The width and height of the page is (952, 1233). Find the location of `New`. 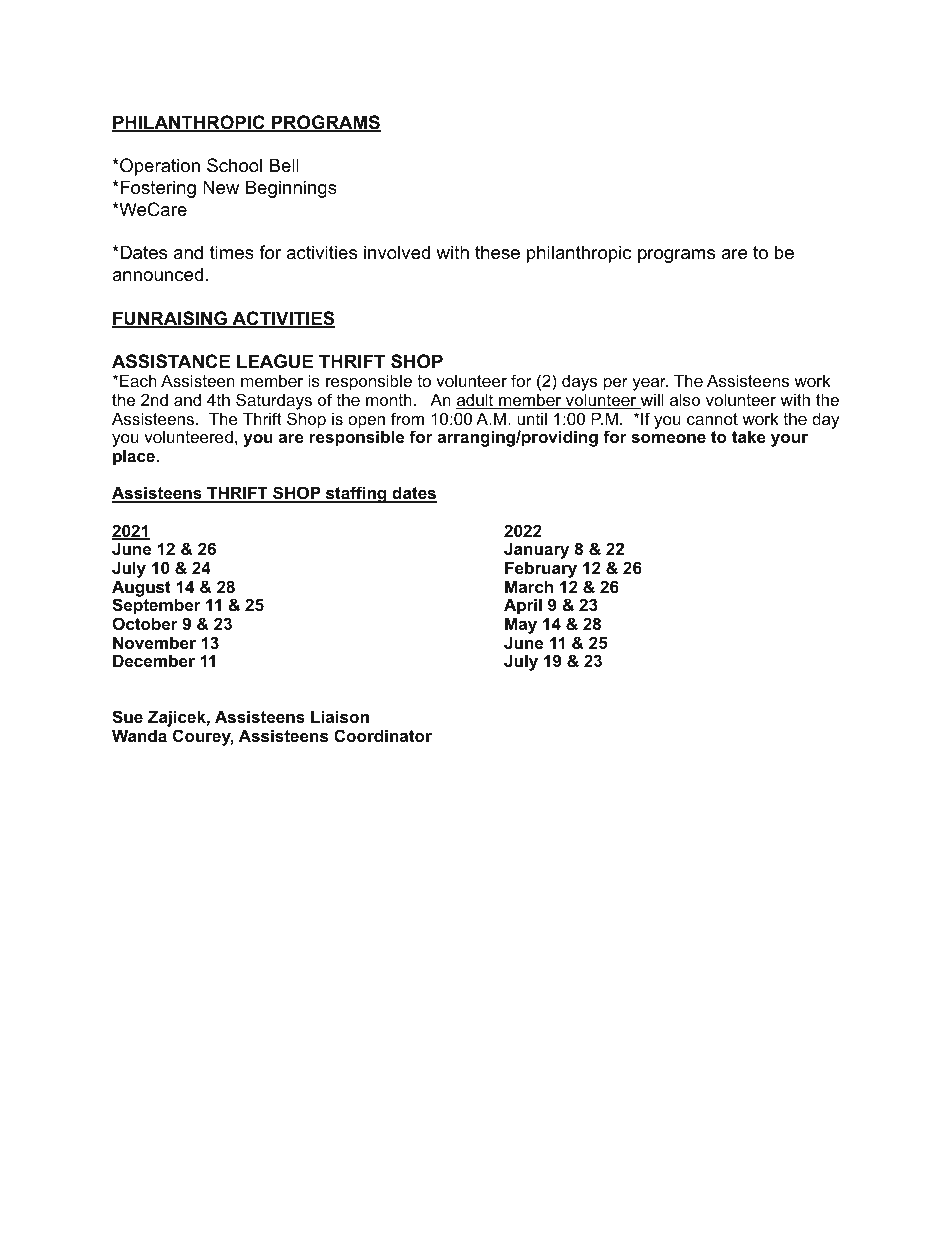

New is located at coordinates (221, 187).
